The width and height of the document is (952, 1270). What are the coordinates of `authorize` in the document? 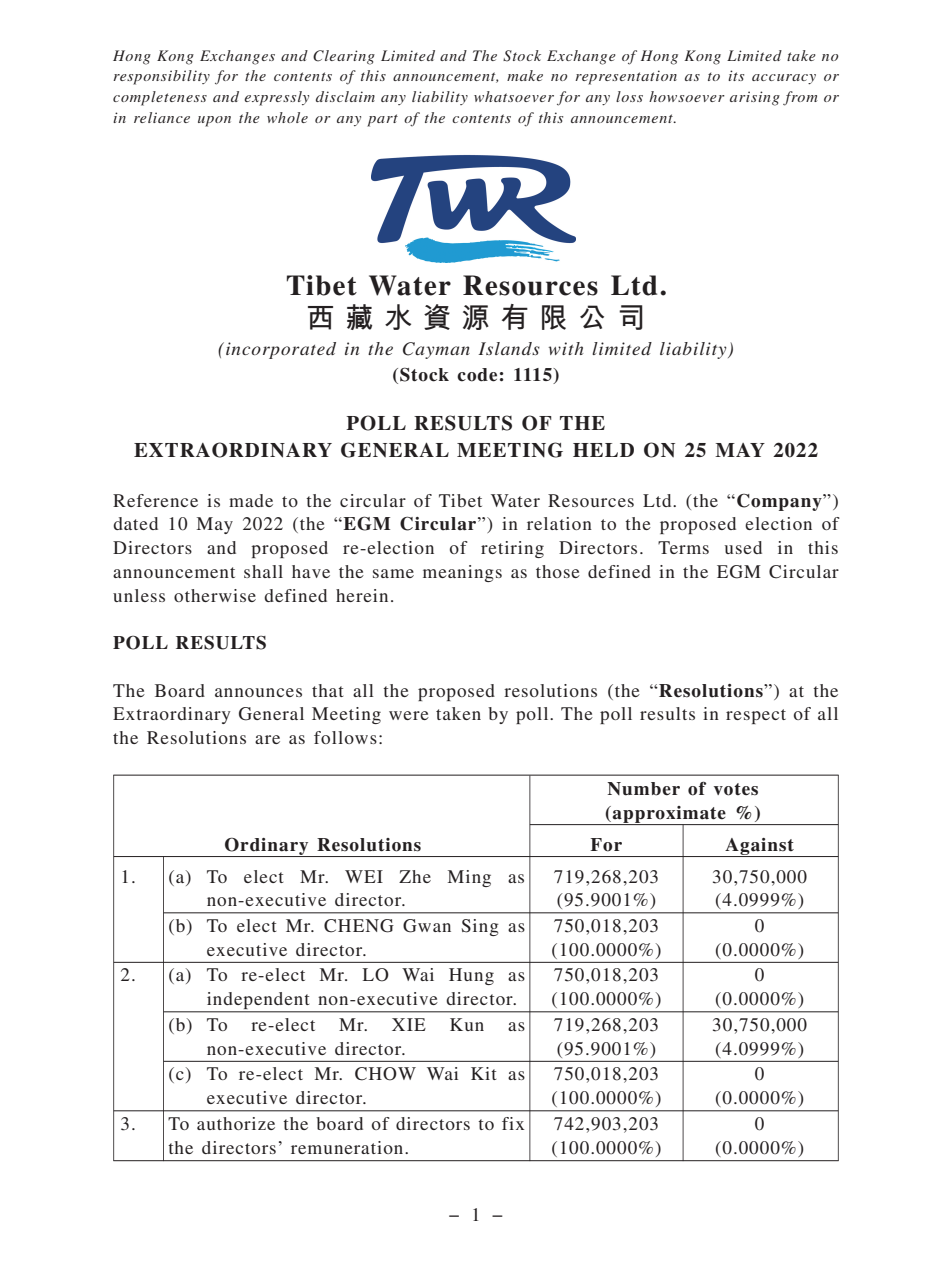 It's located at (236, 1123).
